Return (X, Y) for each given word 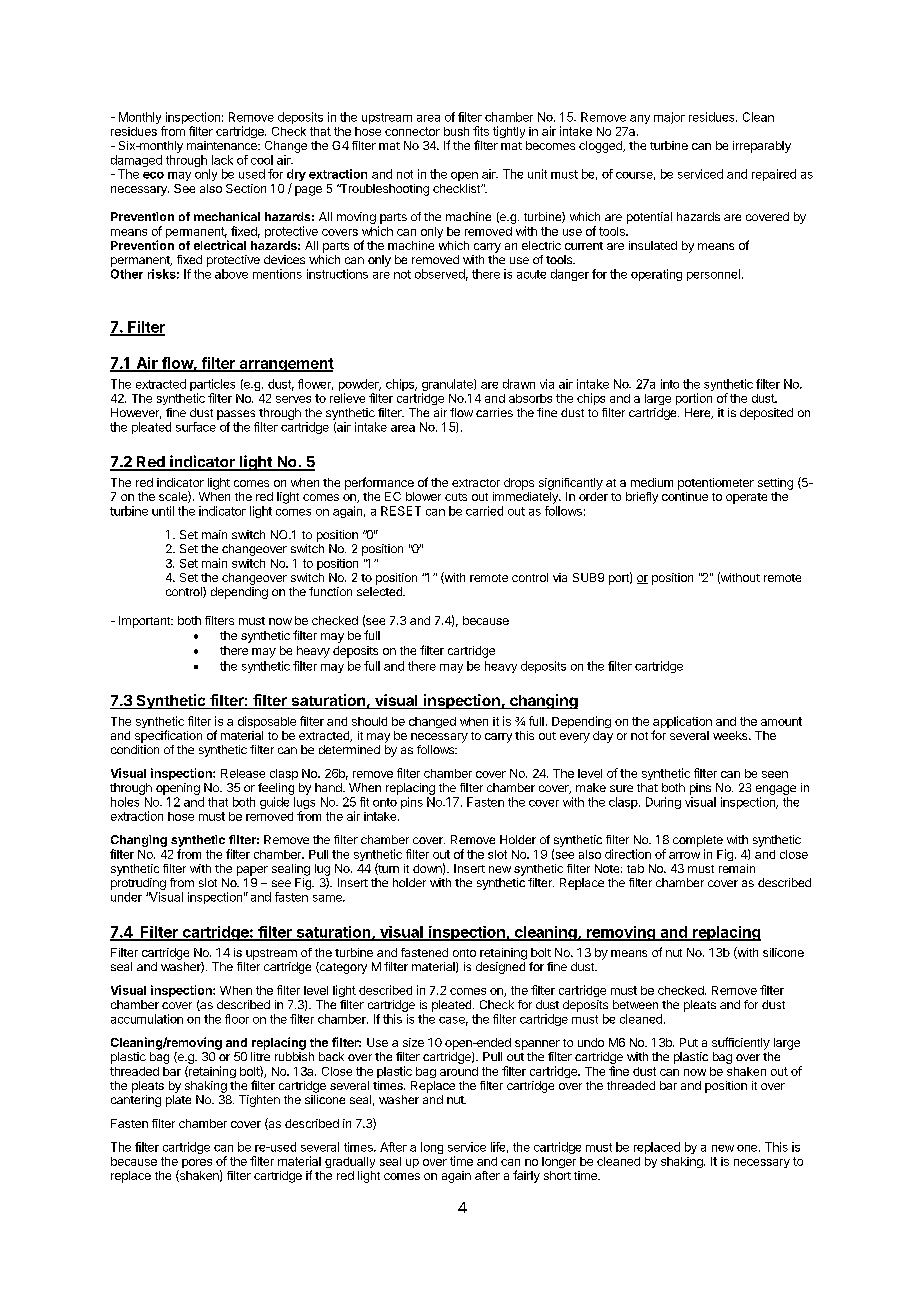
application (682, 723)
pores (197, 1163)
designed (500, 968)
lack (222, 160)
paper (252, 871)
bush (456, 131)
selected (380, 591)
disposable (267, 722)
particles (212, 386)
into (670, 384)
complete (698, 841)
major (669, 118)
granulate (448, 386)
